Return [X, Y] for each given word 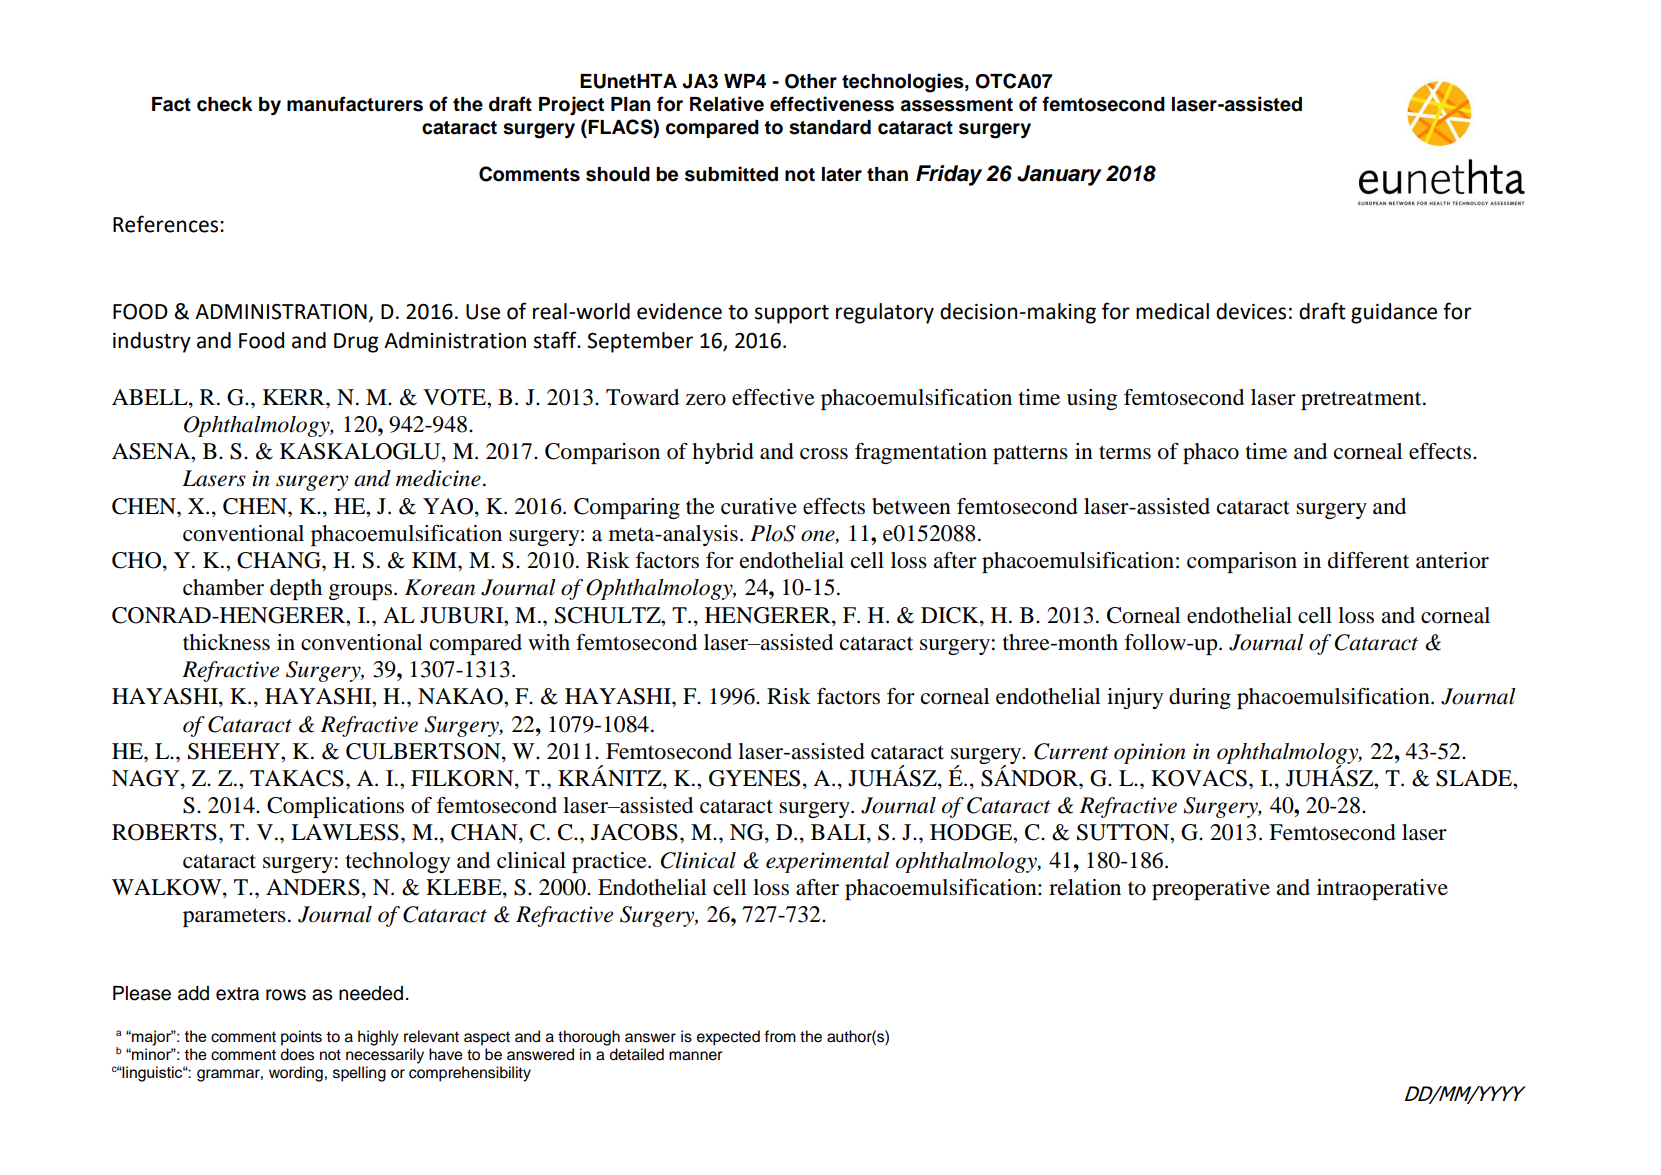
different [1368, 560]
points [301, 1038]
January [1059, 175]
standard [830, 127]
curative [759, 506]
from [780, 1036]
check [225, 104]
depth [296, 589]
